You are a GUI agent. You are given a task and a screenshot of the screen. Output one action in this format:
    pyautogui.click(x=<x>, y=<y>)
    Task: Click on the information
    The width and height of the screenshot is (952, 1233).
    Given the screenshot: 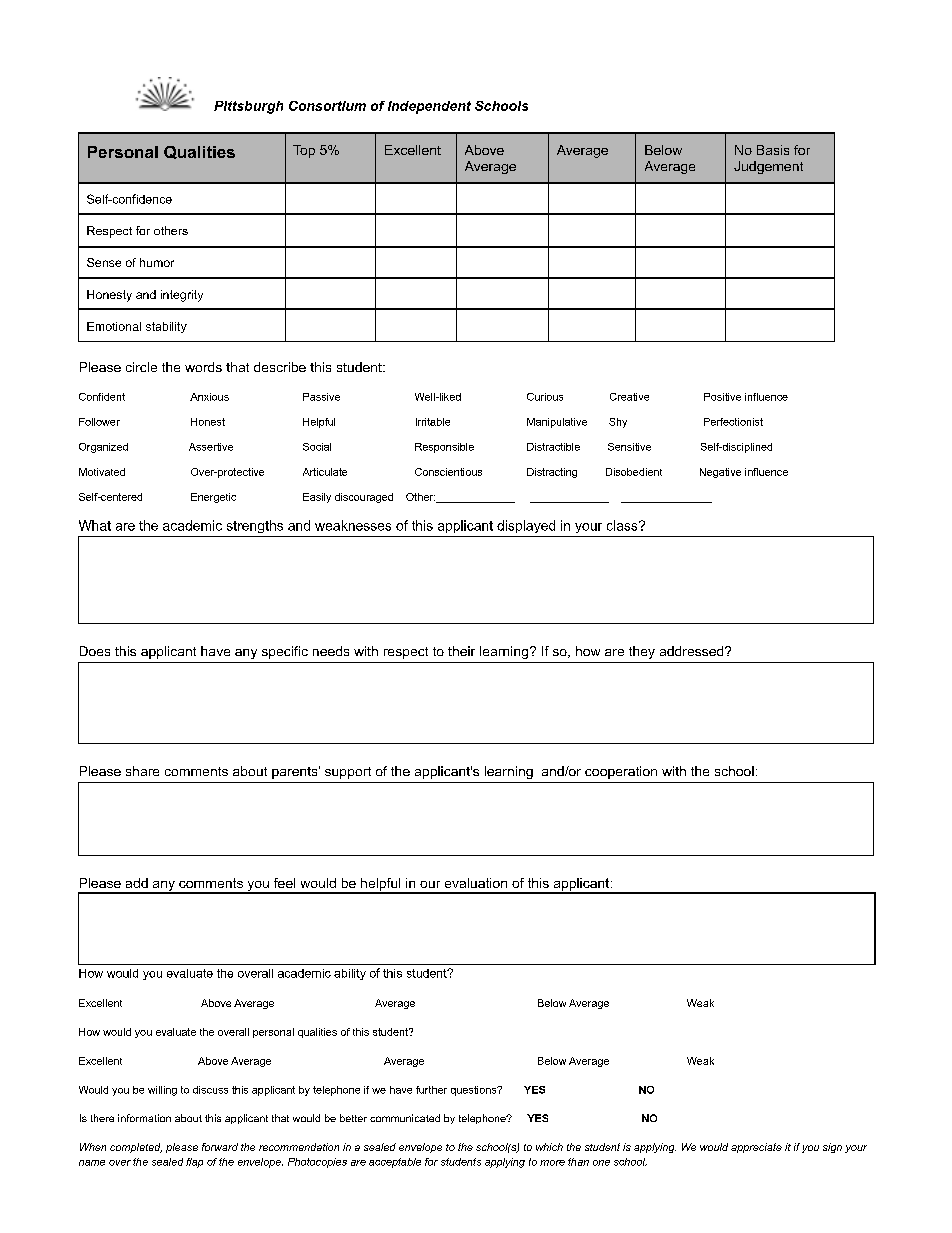 What is the action you would take?
    pyautogui.click(x=144, y=1118)
